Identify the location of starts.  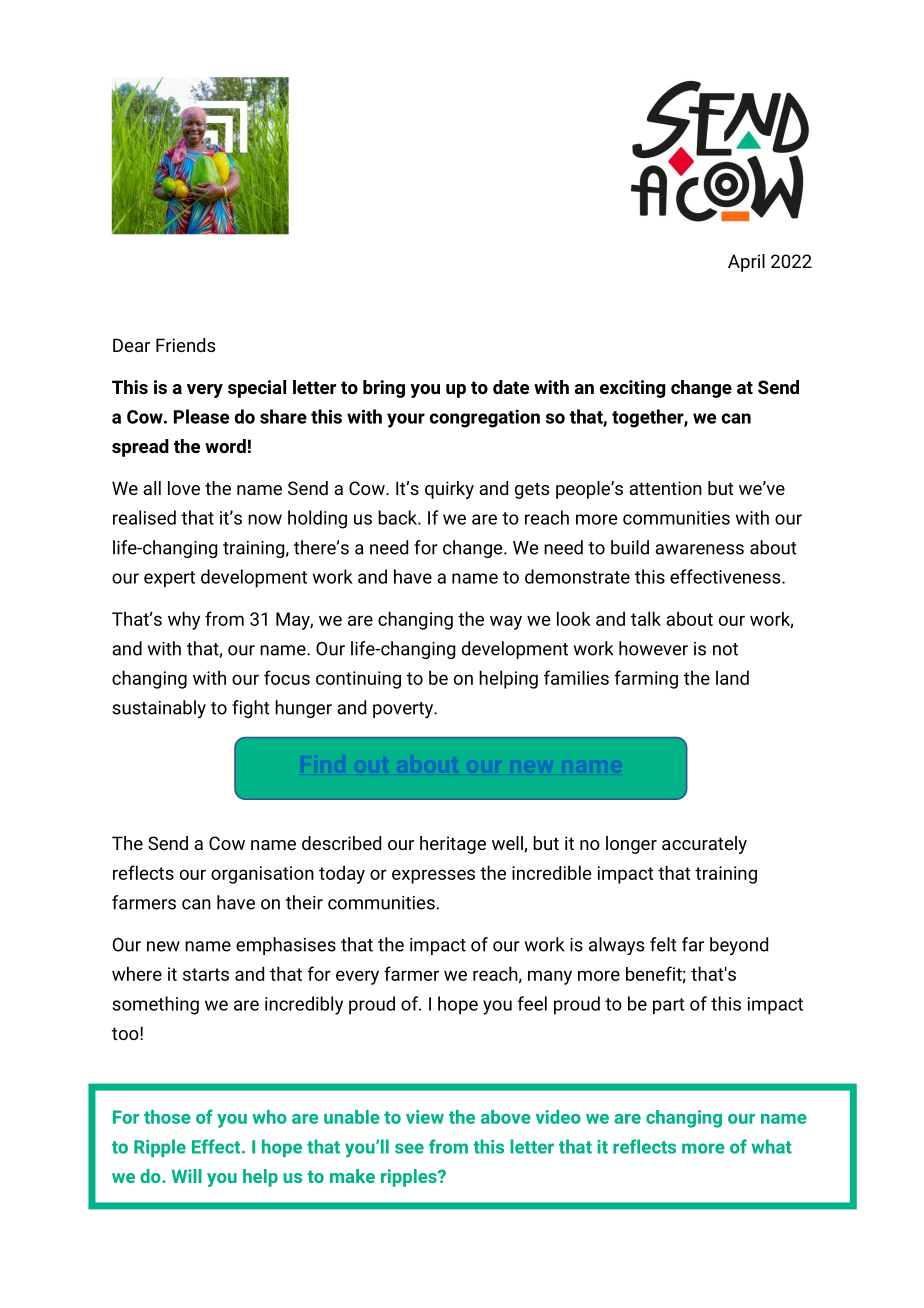
(206, 974).
